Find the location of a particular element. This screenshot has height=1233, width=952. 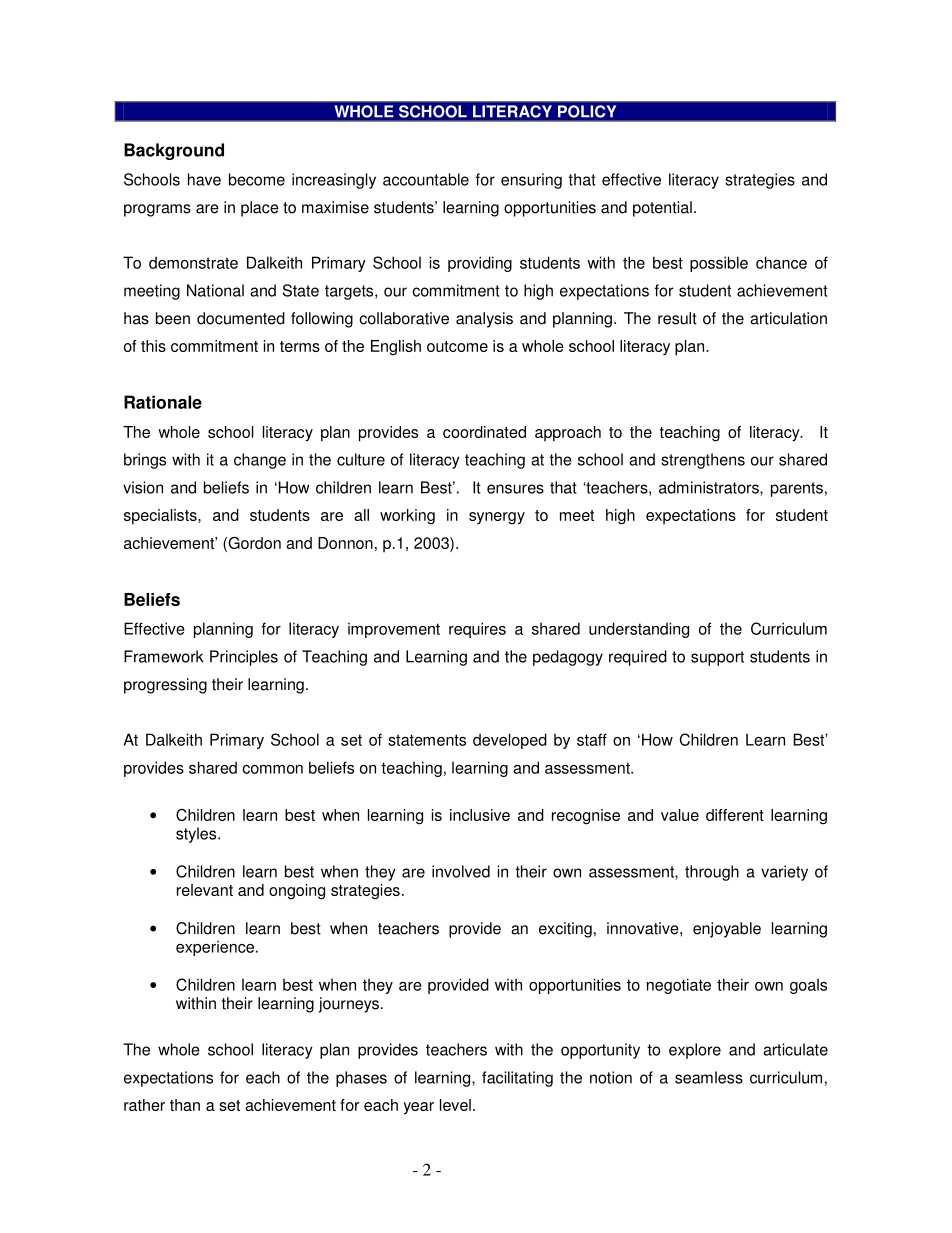

different is located at coordinates (735, 815).
